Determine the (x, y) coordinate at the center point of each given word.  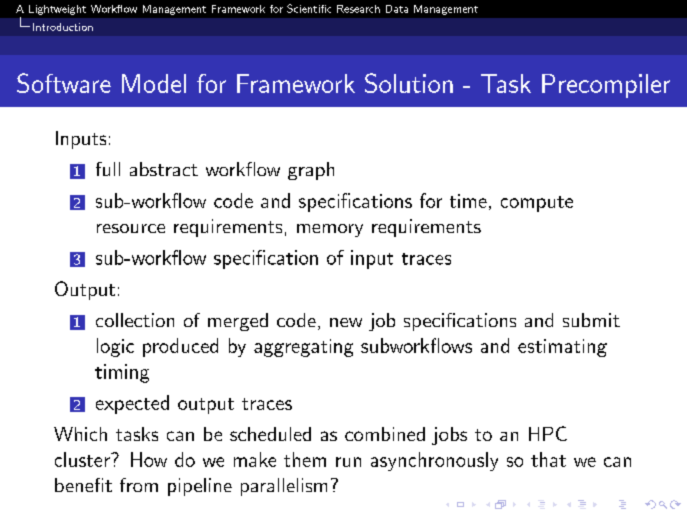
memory (330, 230)
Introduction (63, 27)
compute (537, 204)
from (139, 485)
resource (131, 228)
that (548, 459)
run (348, 462)
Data (397, 9)
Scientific (309, 8)
